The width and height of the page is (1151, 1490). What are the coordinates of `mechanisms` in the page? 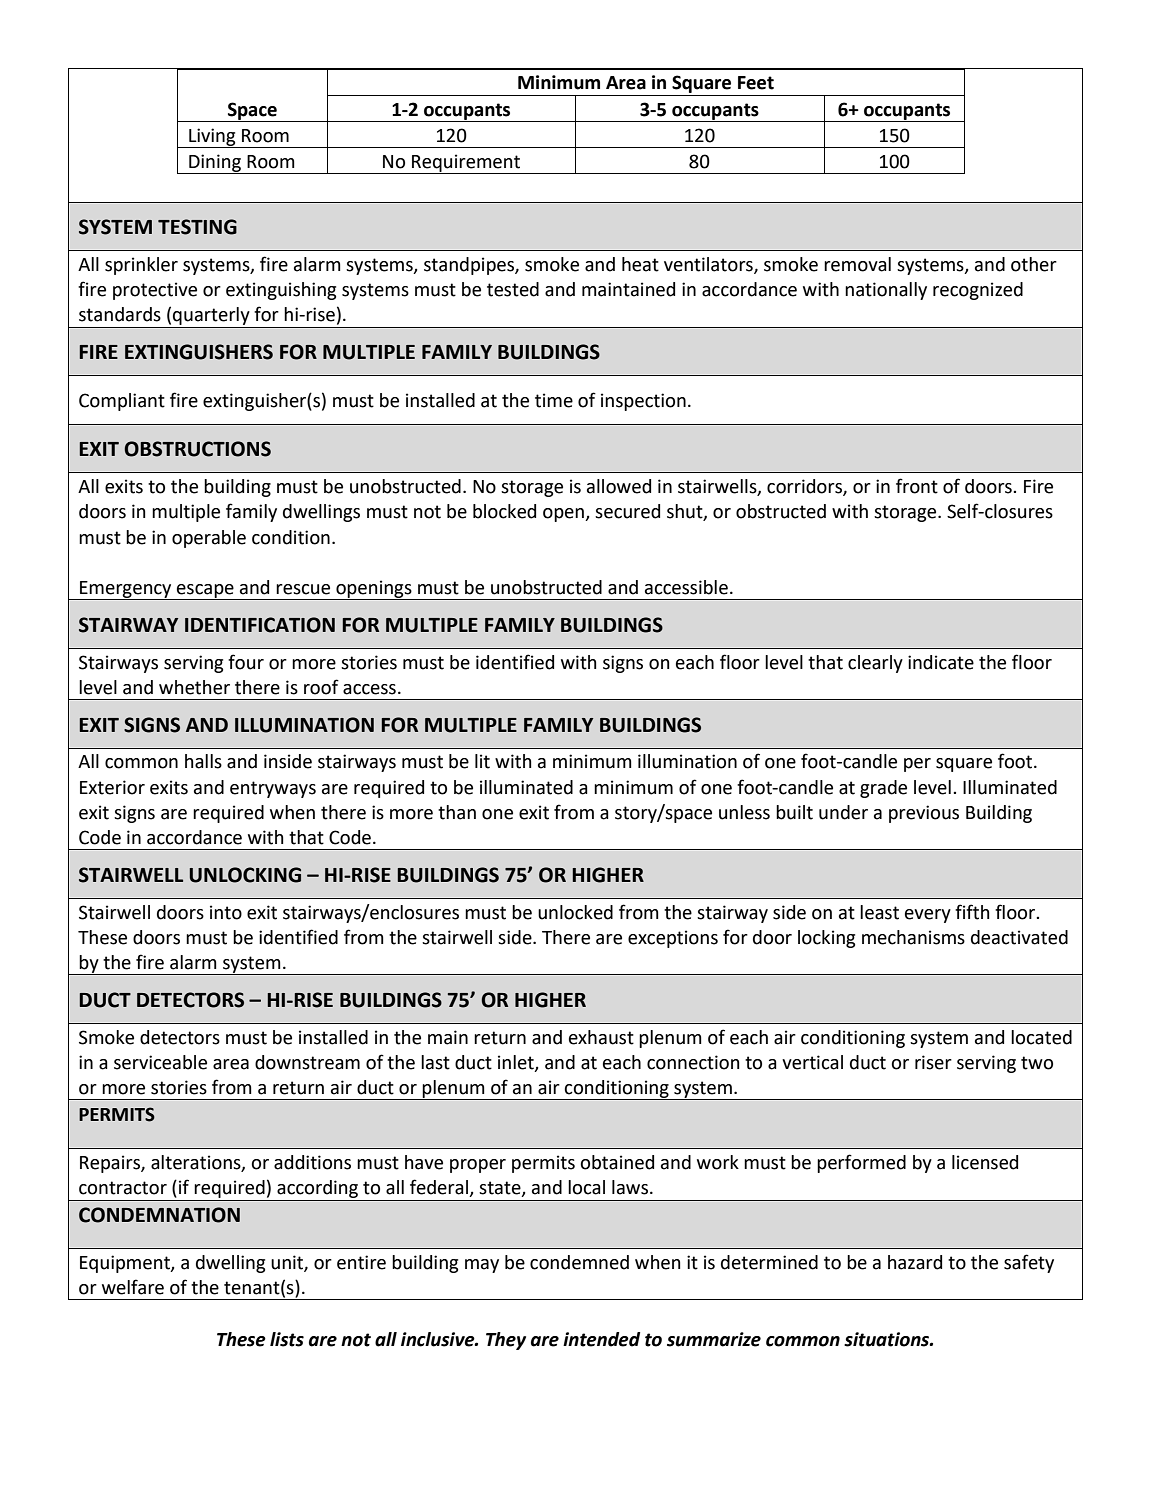 It's located at (913, 937).
